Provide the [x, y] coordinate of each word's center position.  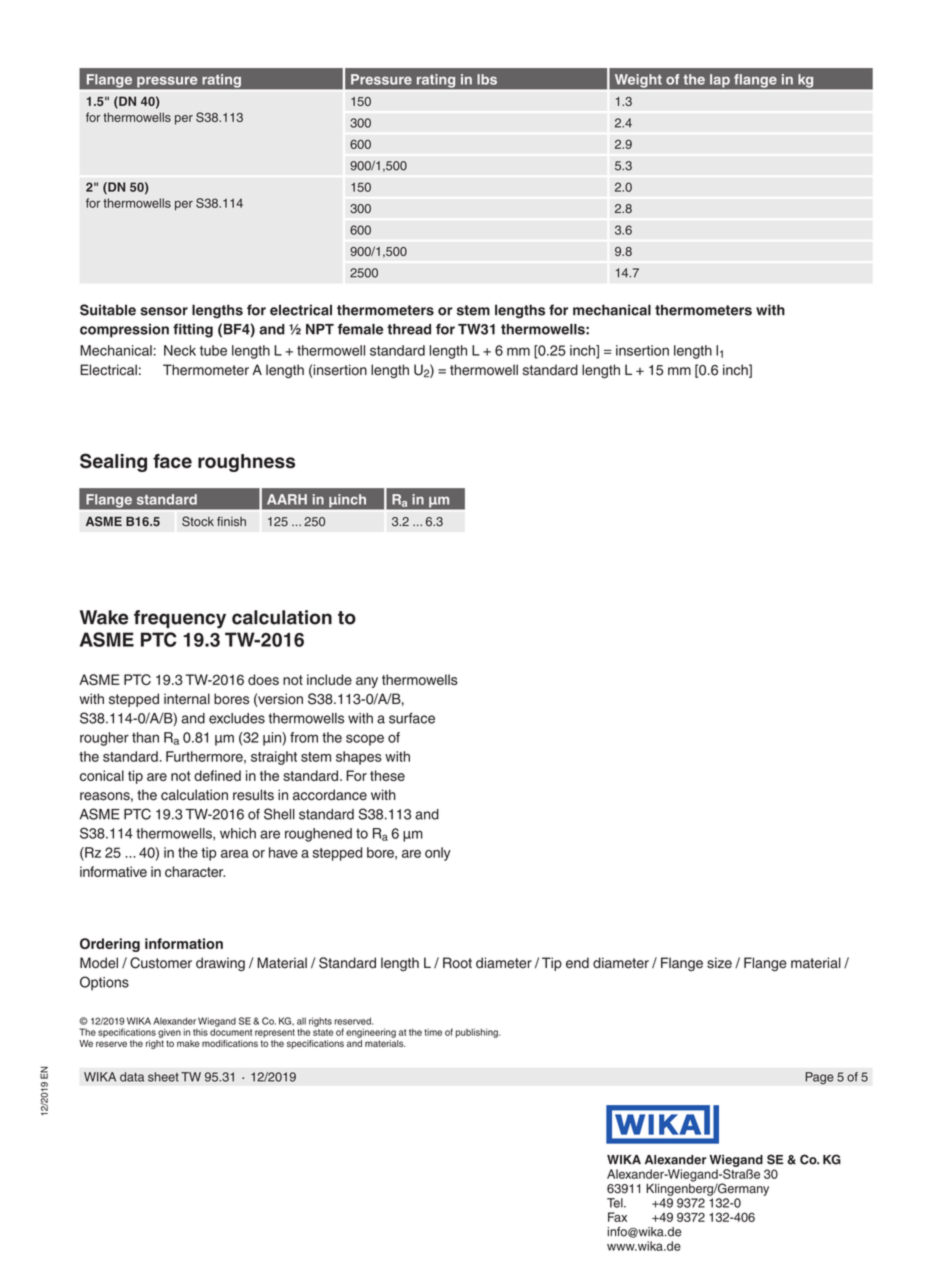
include [329, 679]
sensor [164, 311]
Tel [616, 1203]
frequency [180, 619]
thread [409, 329]
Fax [617, 1217]
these [387, 775]
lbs [487, 79]
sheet [163, 1077]
